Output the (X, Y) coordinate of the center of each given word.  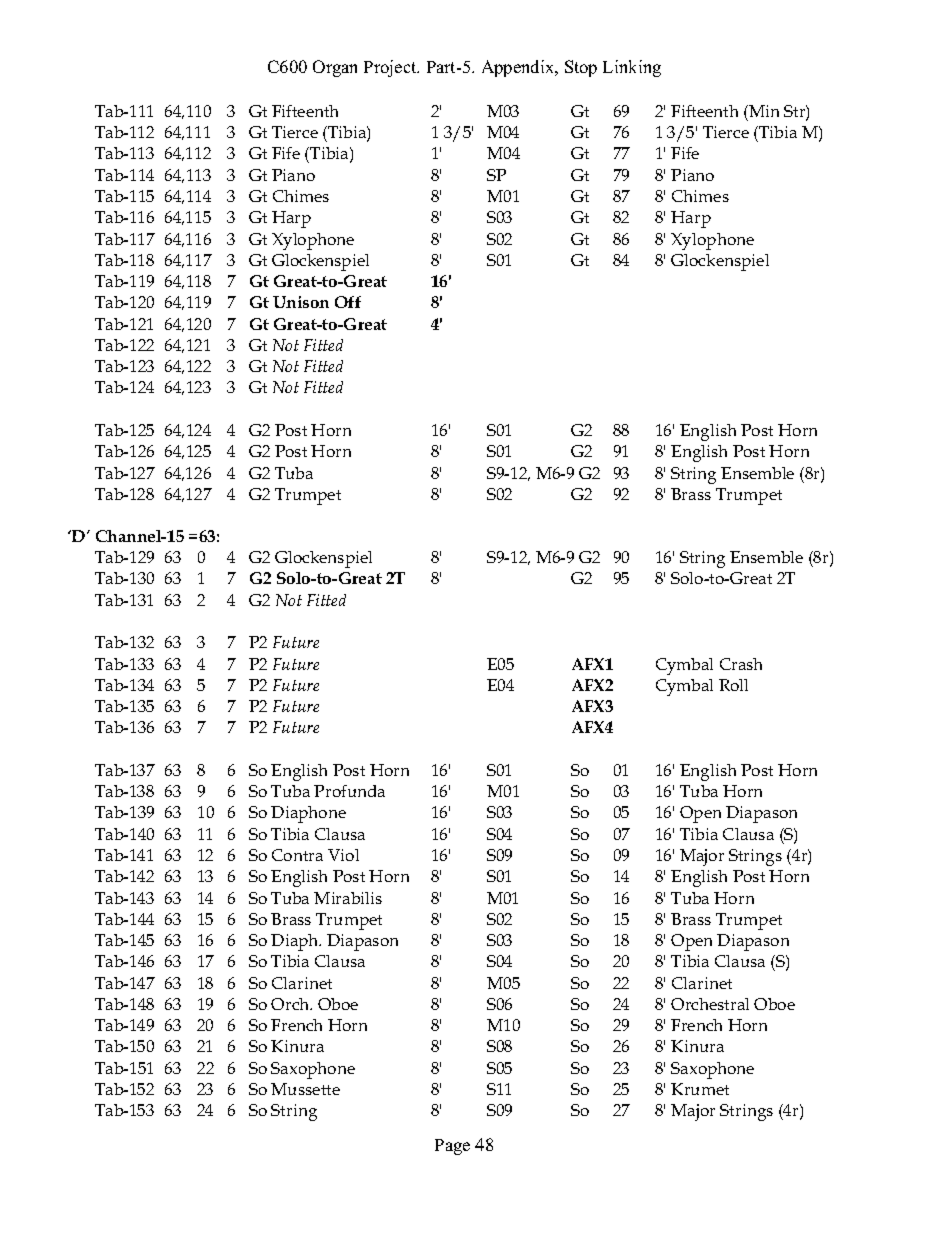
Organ (335, 68)
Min (763, 111)
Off (348, 302)
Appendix (519, 68)
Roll (733, 685)
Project (391, 68)
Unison (301, 302)
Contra (297, 855)
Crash (741, 664)
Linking (632, 68)
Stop (581, 68)
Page (452, 1147)
